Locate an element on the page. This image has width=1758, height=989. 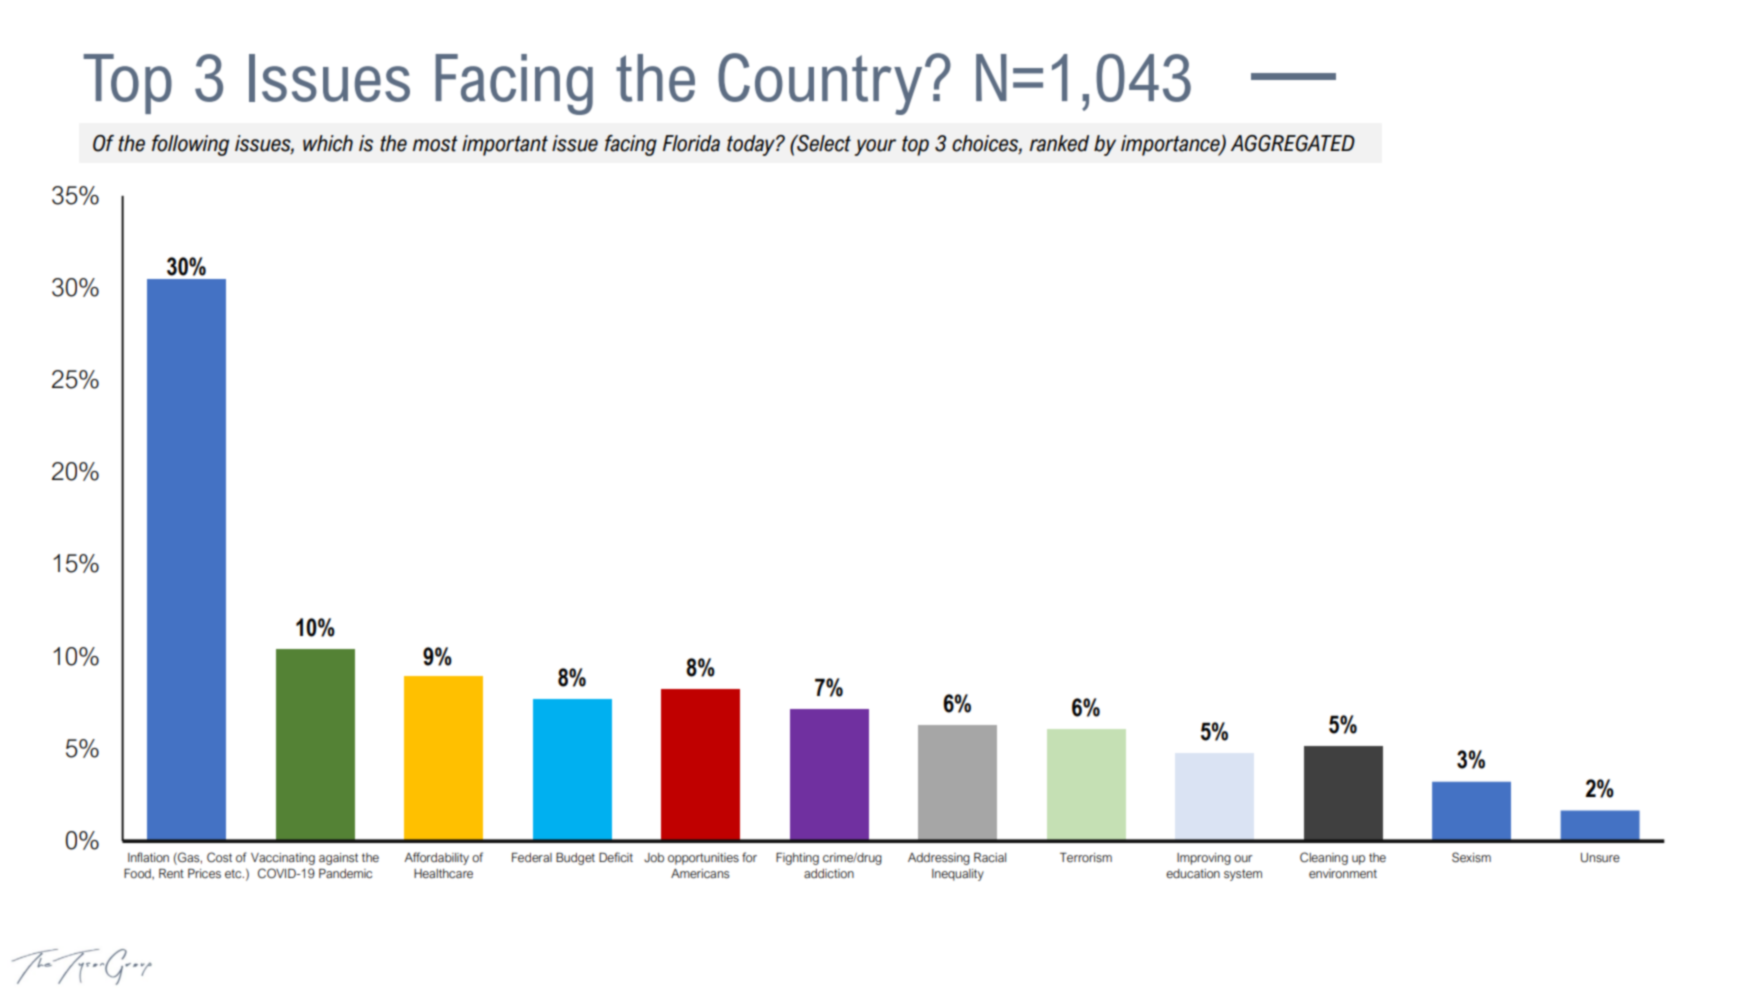
against is located at coordinates (338, 859).
